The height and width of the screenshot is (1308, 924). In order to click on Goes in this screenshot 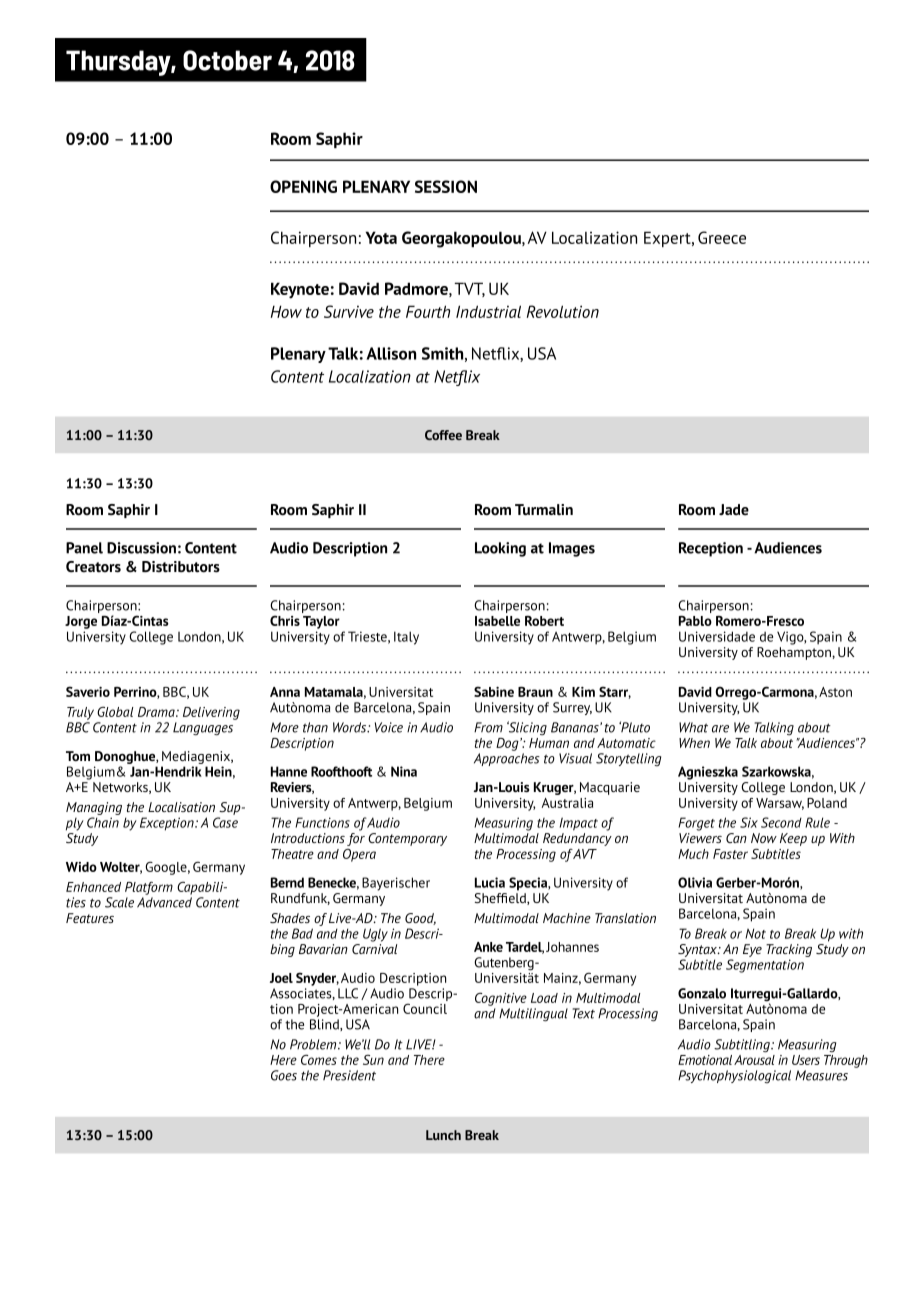, I will do `click(284, 1075)`.
